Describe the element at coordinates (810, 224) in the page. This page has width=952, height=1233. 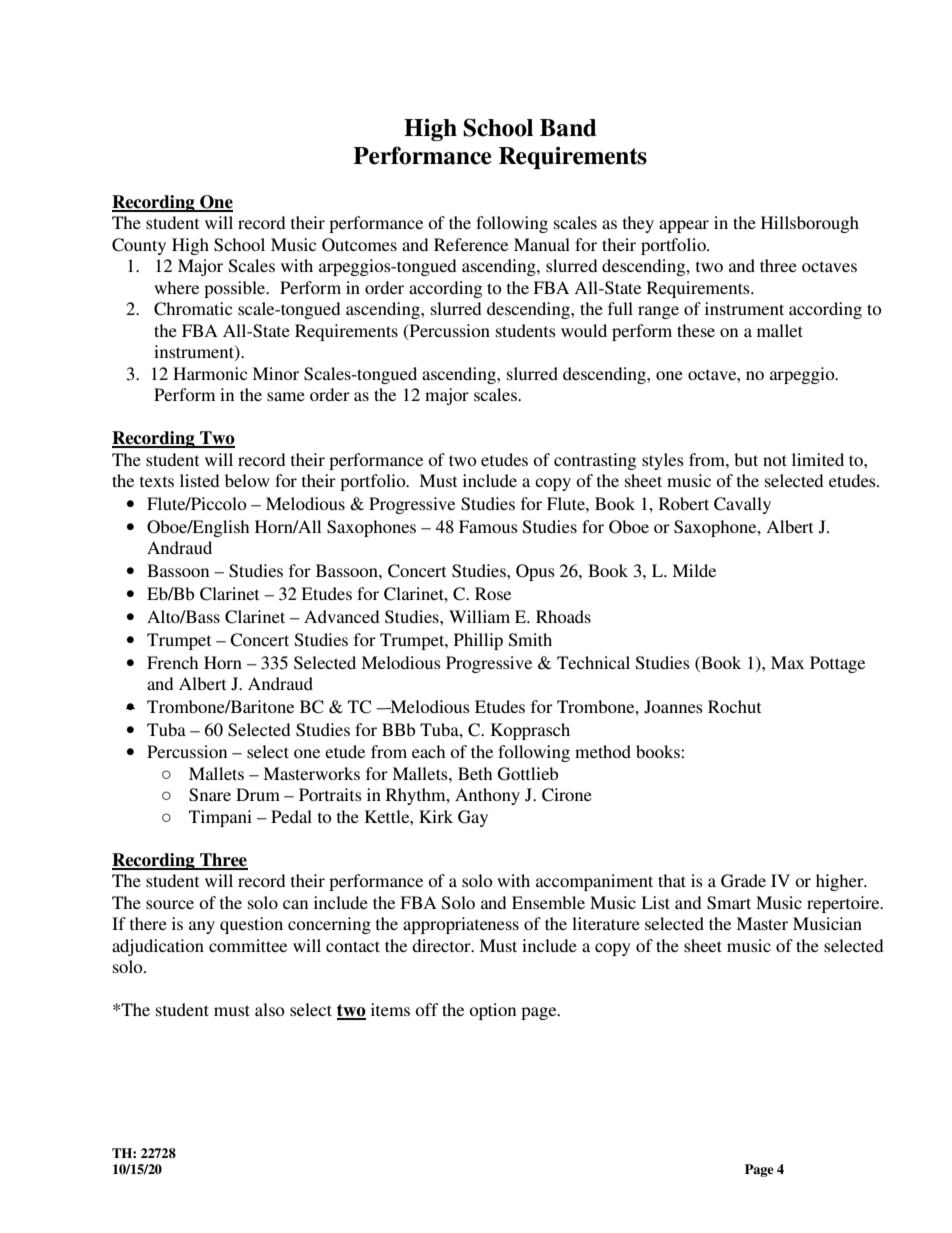
I see `Hillsborough` at that location.
